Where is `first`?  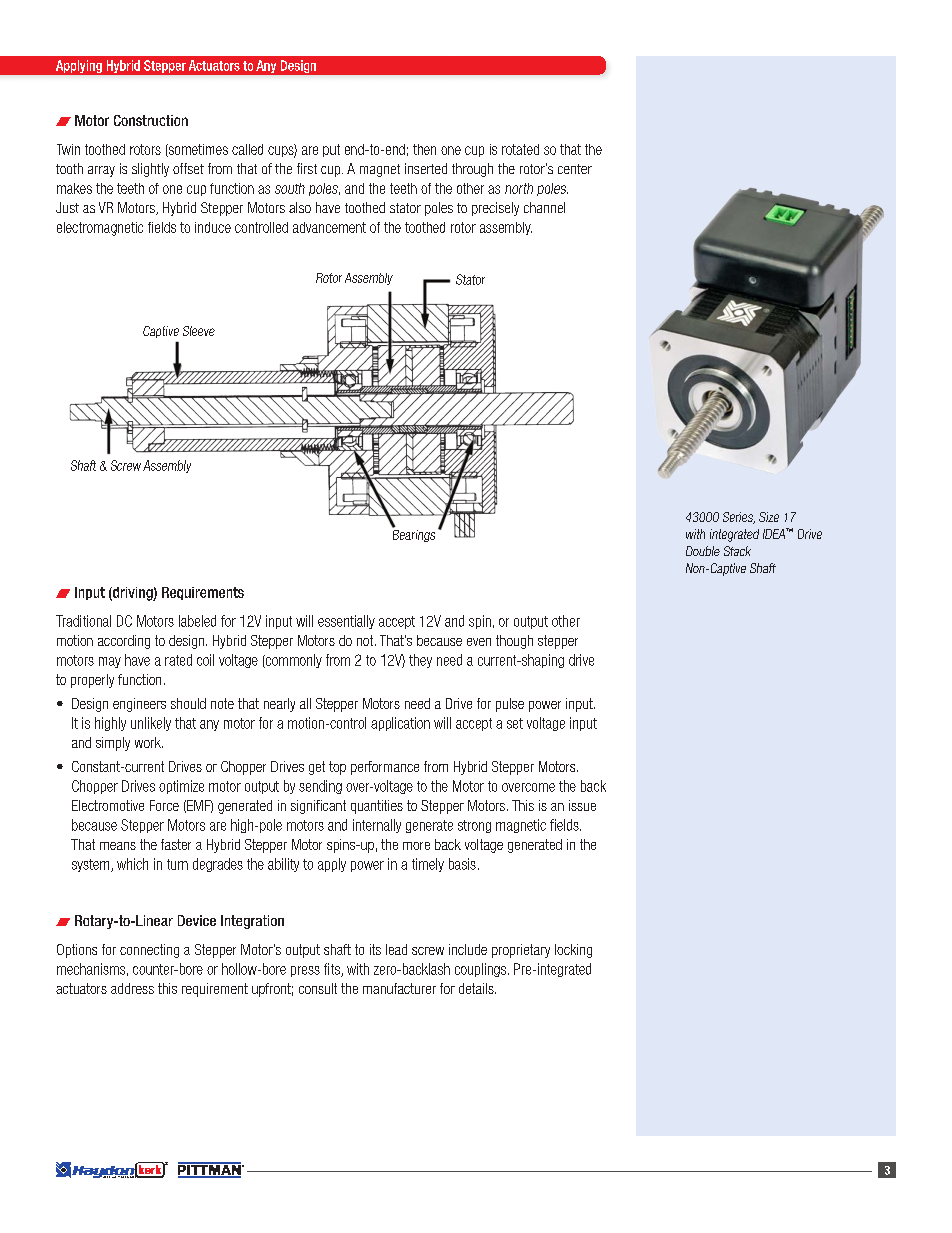
first is located at coordinates (307, 168).
